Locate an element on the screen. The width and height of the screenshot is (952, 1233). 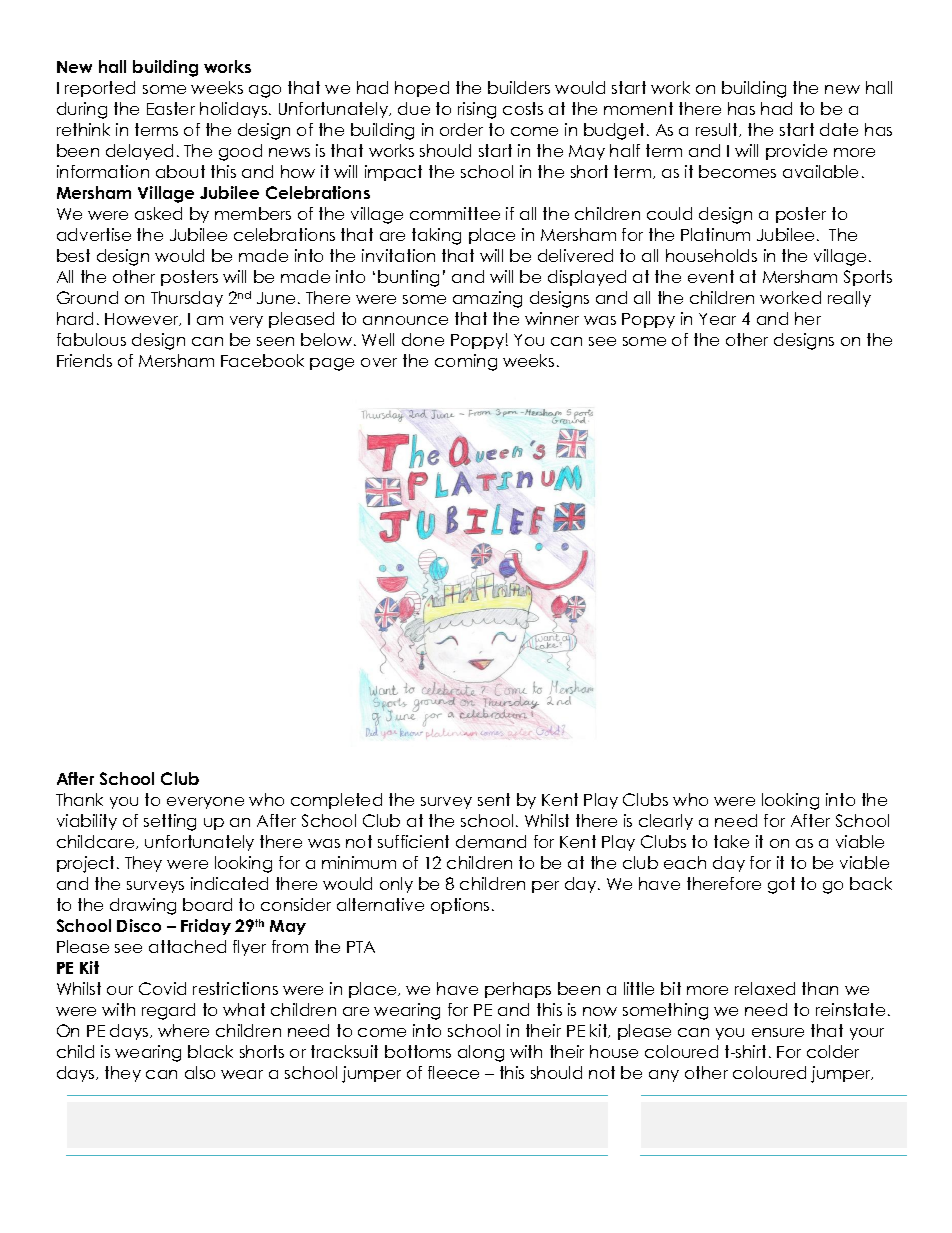
However is located at coordinates (143, 319).
